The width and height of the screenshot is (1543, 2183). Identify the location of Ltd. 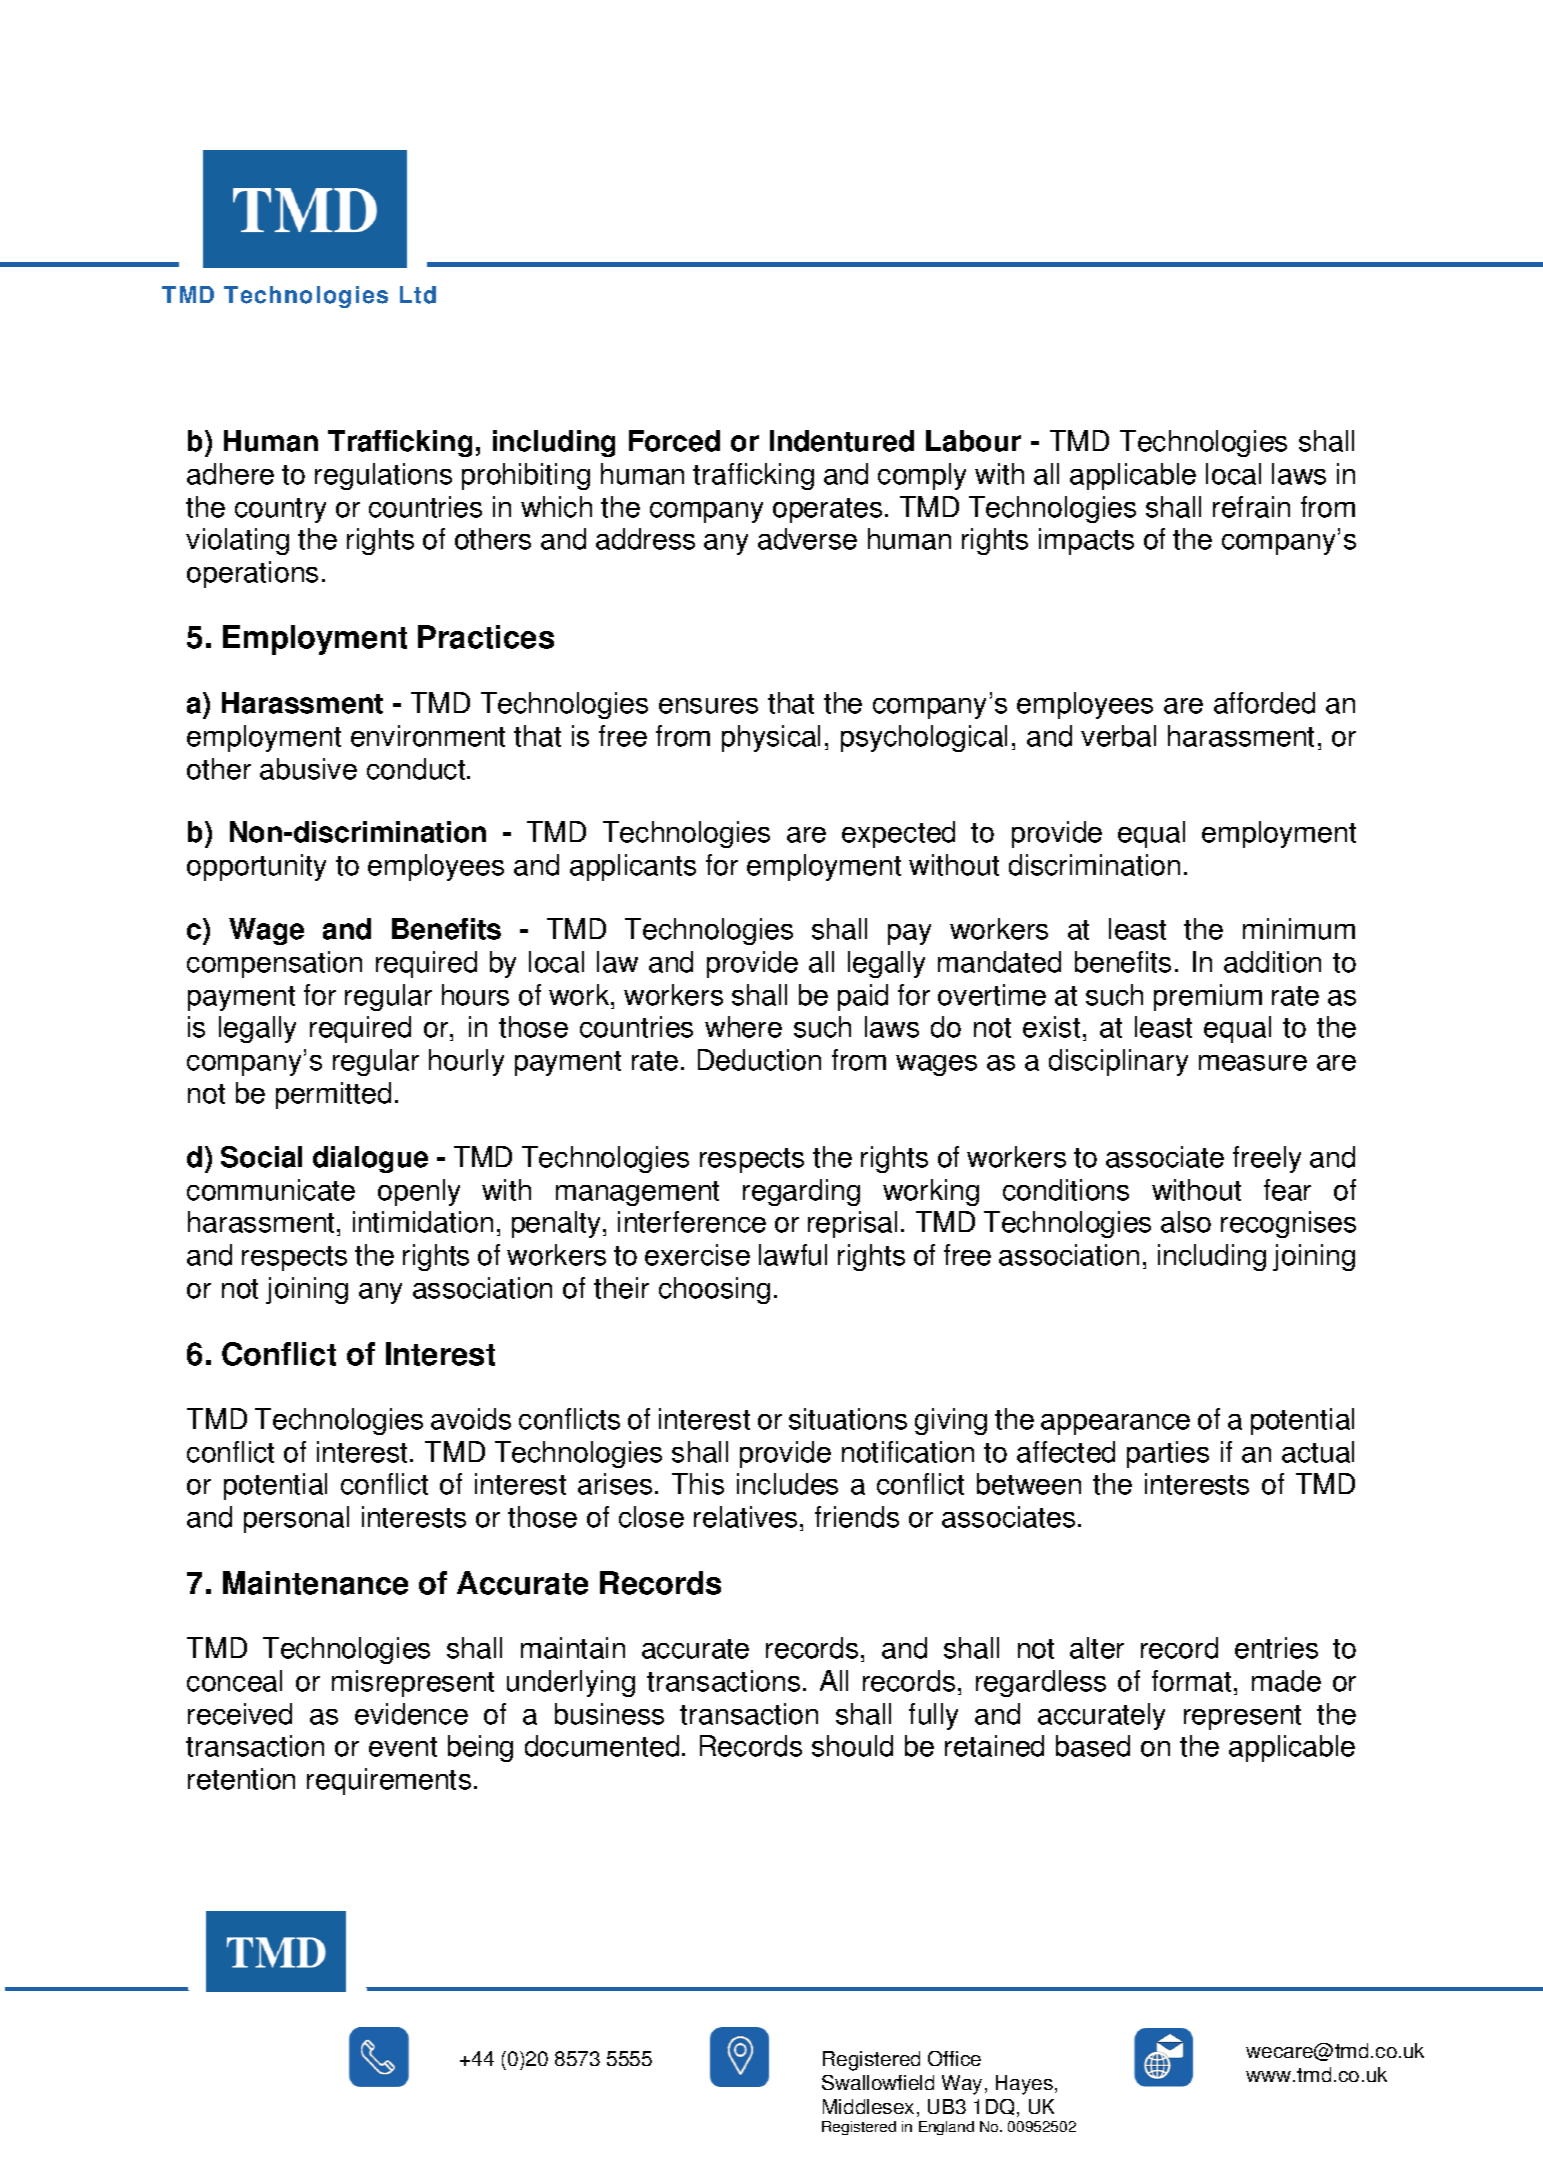
(418, 295).
